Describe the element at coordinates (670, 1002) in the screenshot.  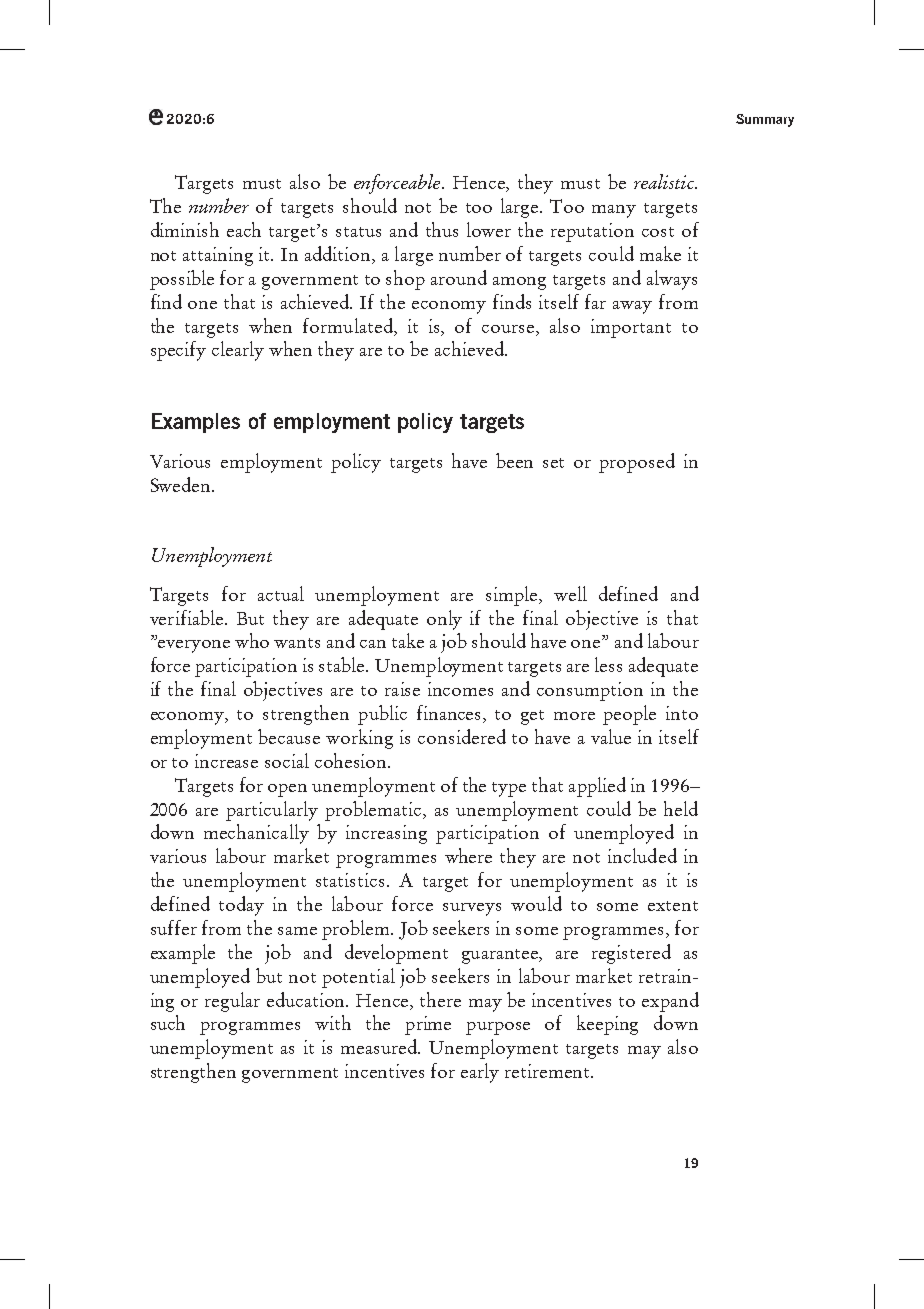
I see `expand` at that location.
